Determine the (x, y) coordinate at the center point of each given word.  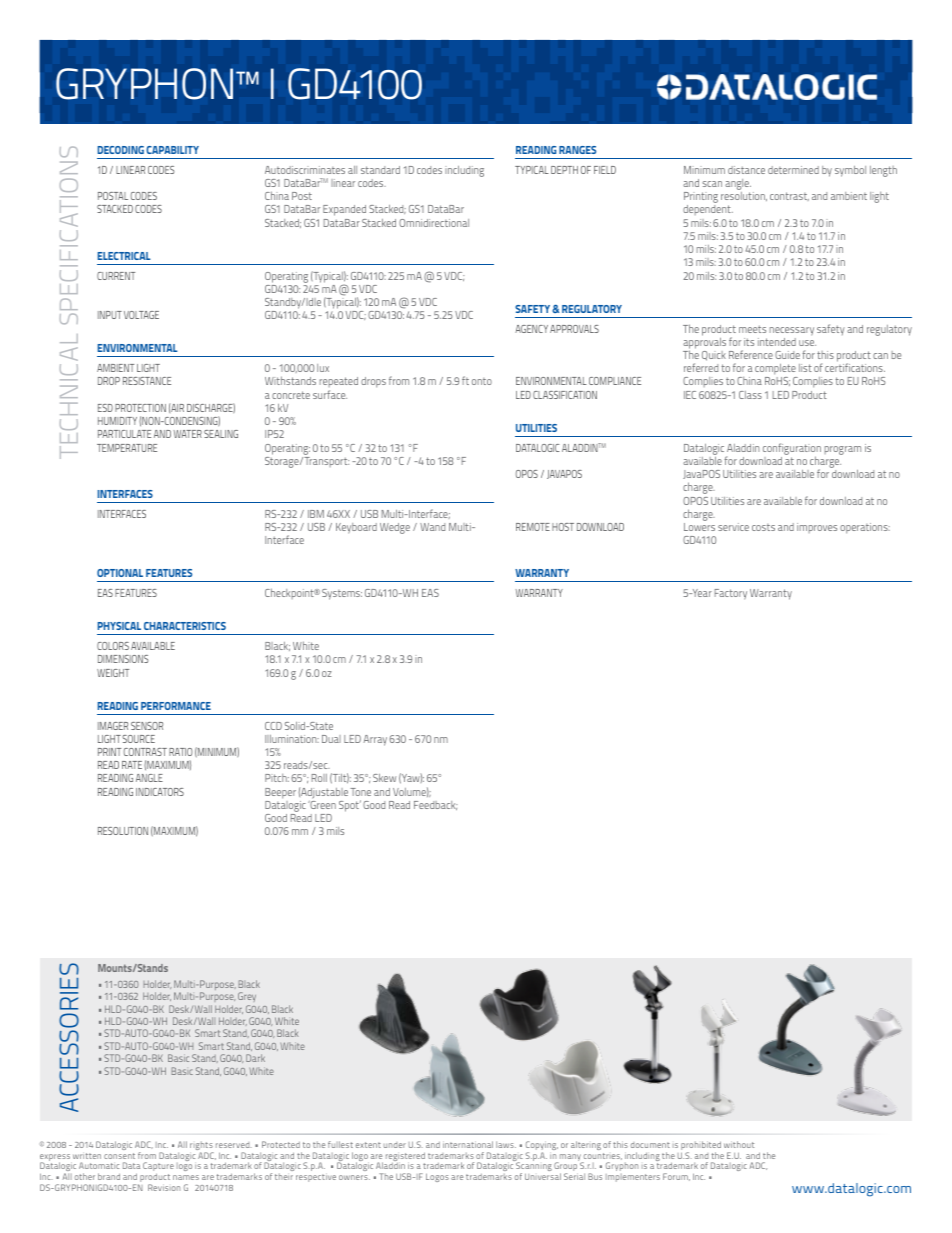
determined (793, 170)
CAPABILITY (172, 150)
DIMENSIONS (123, 659)
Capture (158, 1166)
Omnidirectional (434, 223)
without (739, 1144)
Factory (731, 594)
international (468, 1144)
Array (375, 740)
